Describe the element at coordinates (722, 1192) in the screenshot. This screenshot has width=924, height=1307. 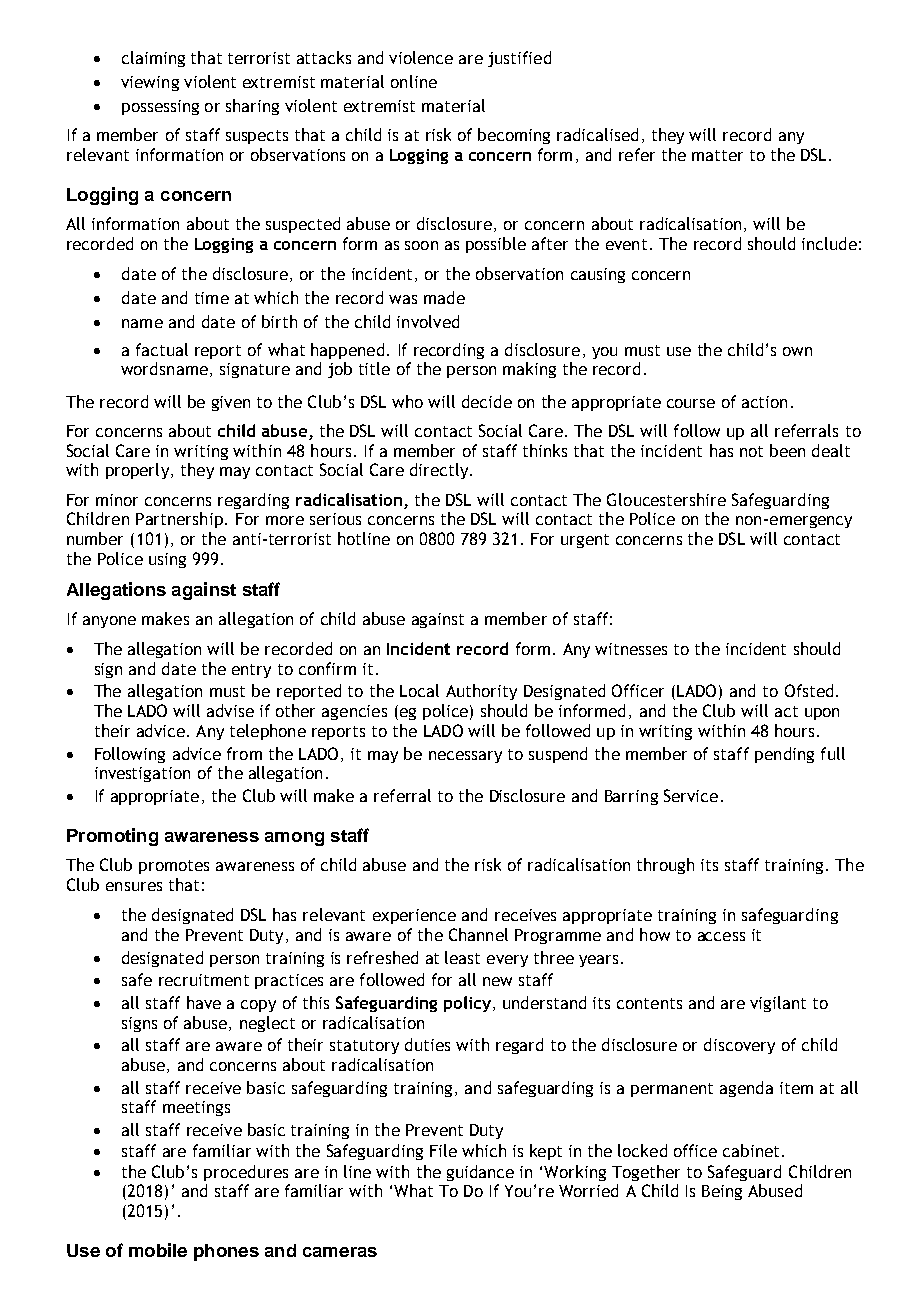
I see `Being` at that location.
